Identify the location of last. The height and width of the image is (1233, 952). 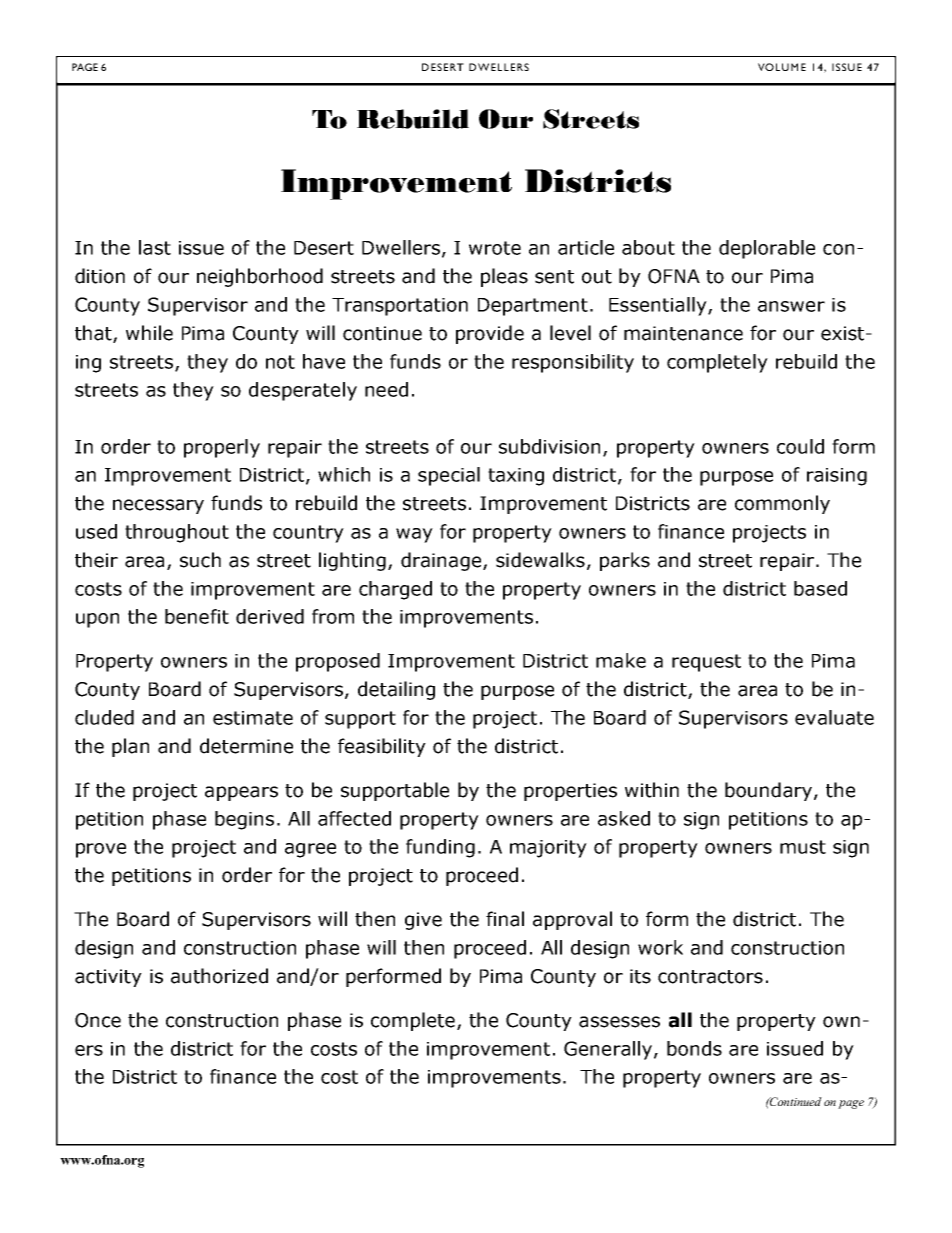
(155, 247).
